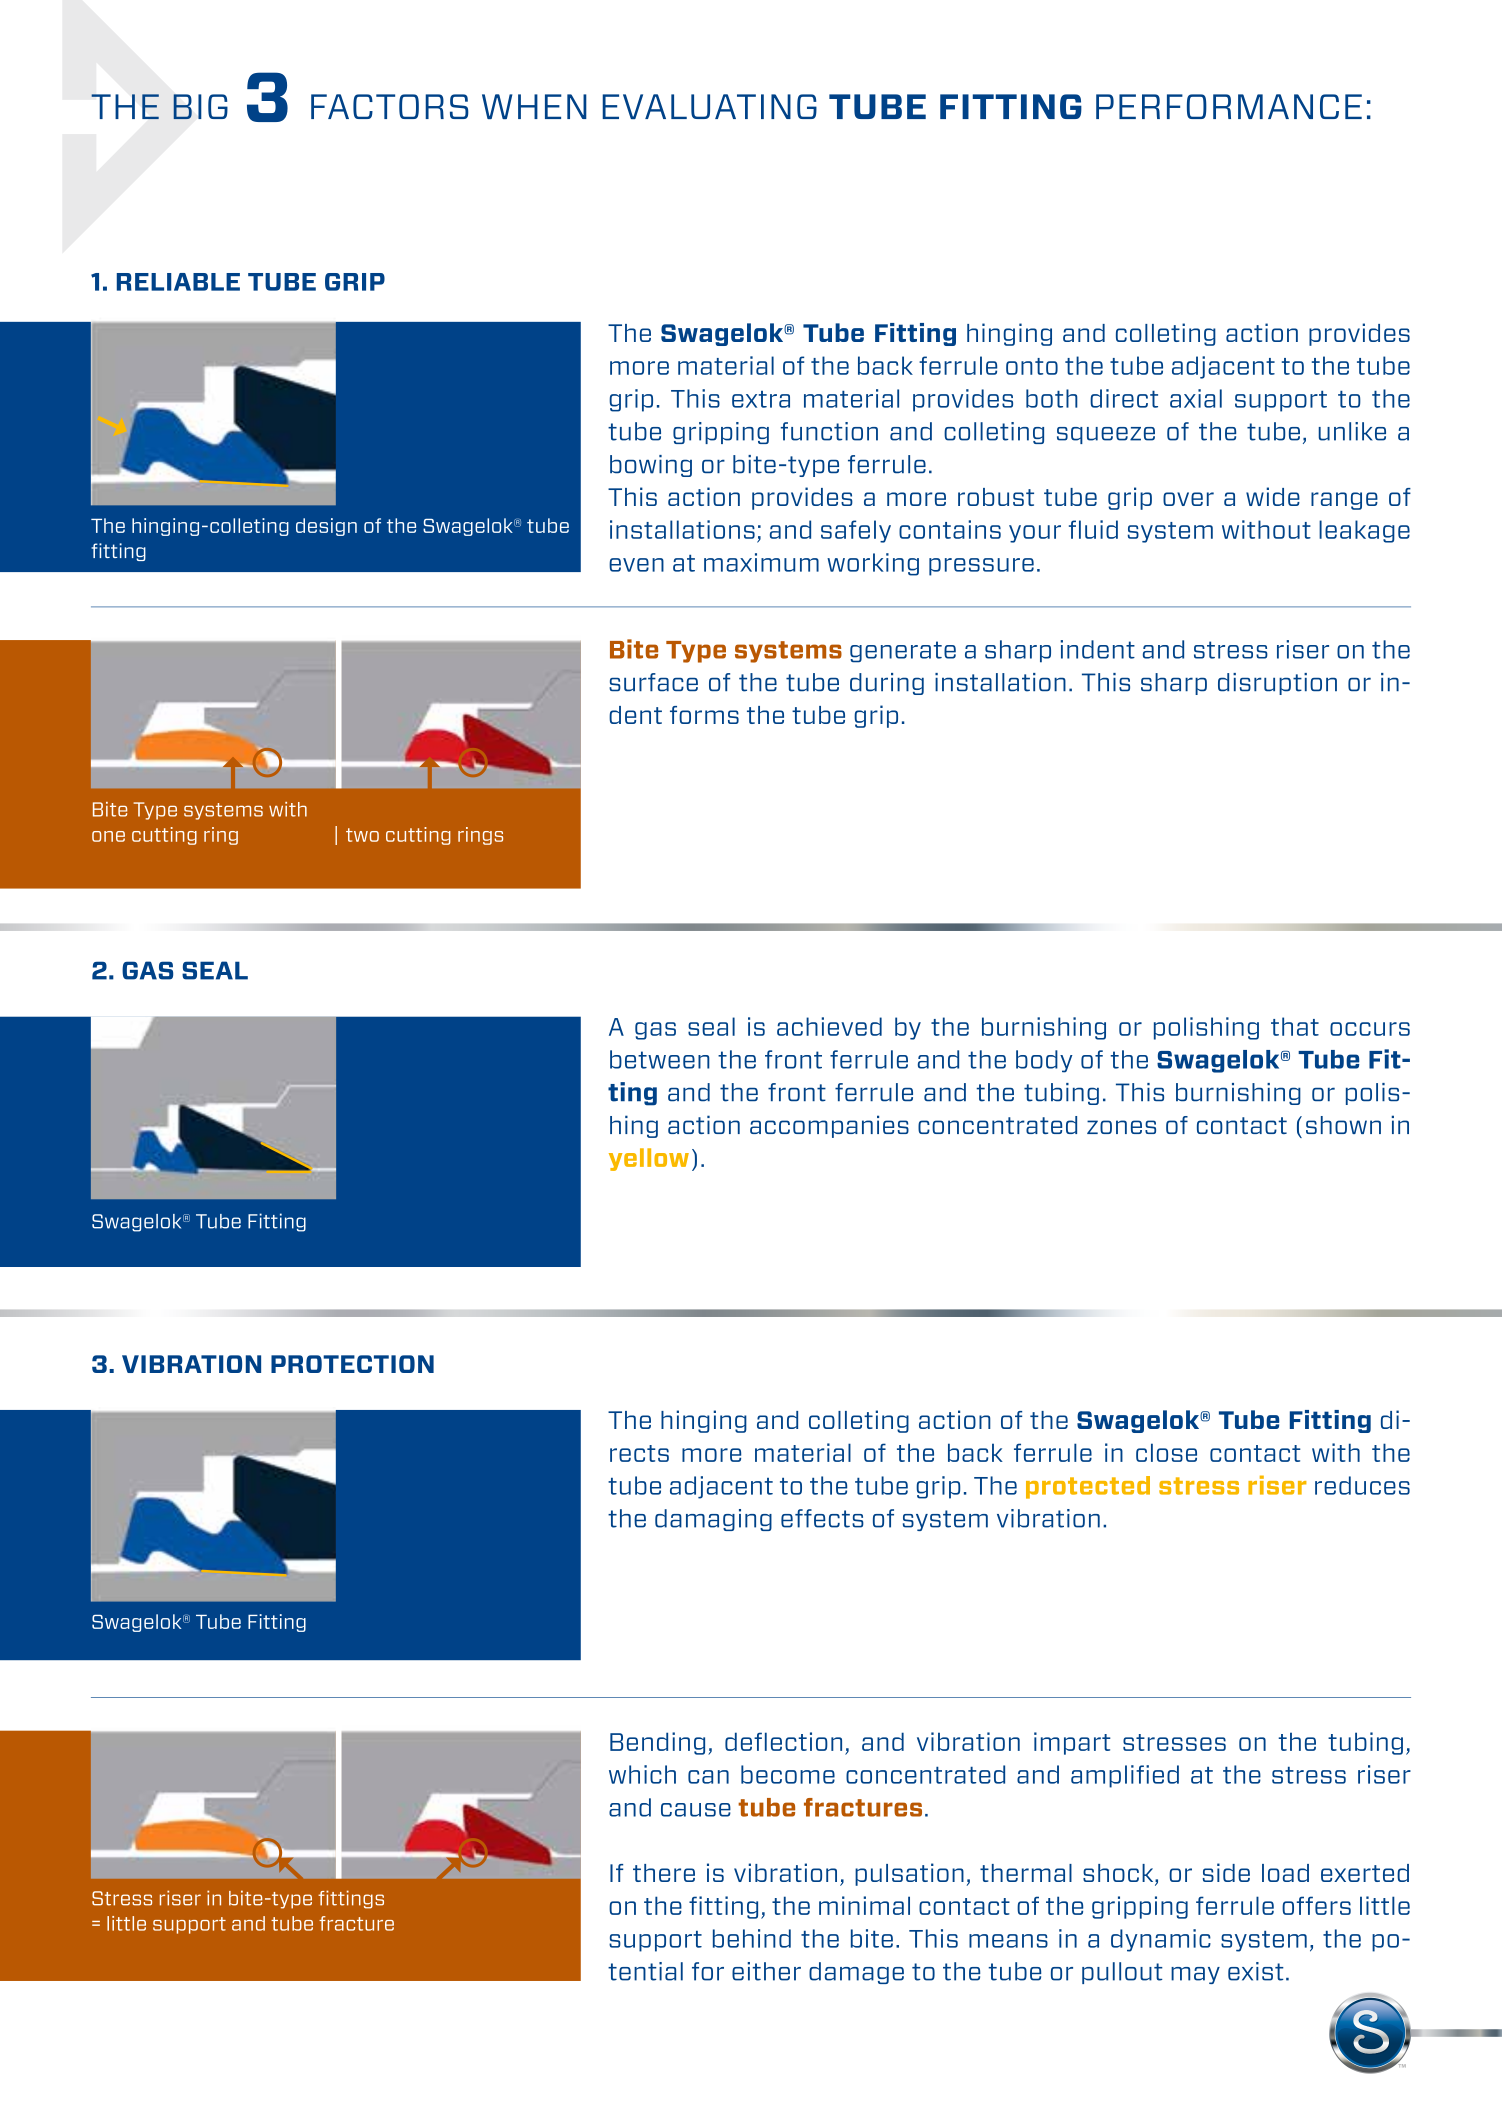 Image resolution: width=1502 pixels, height=2124 pixels. I want to click on effects, so click(822, 1518).
